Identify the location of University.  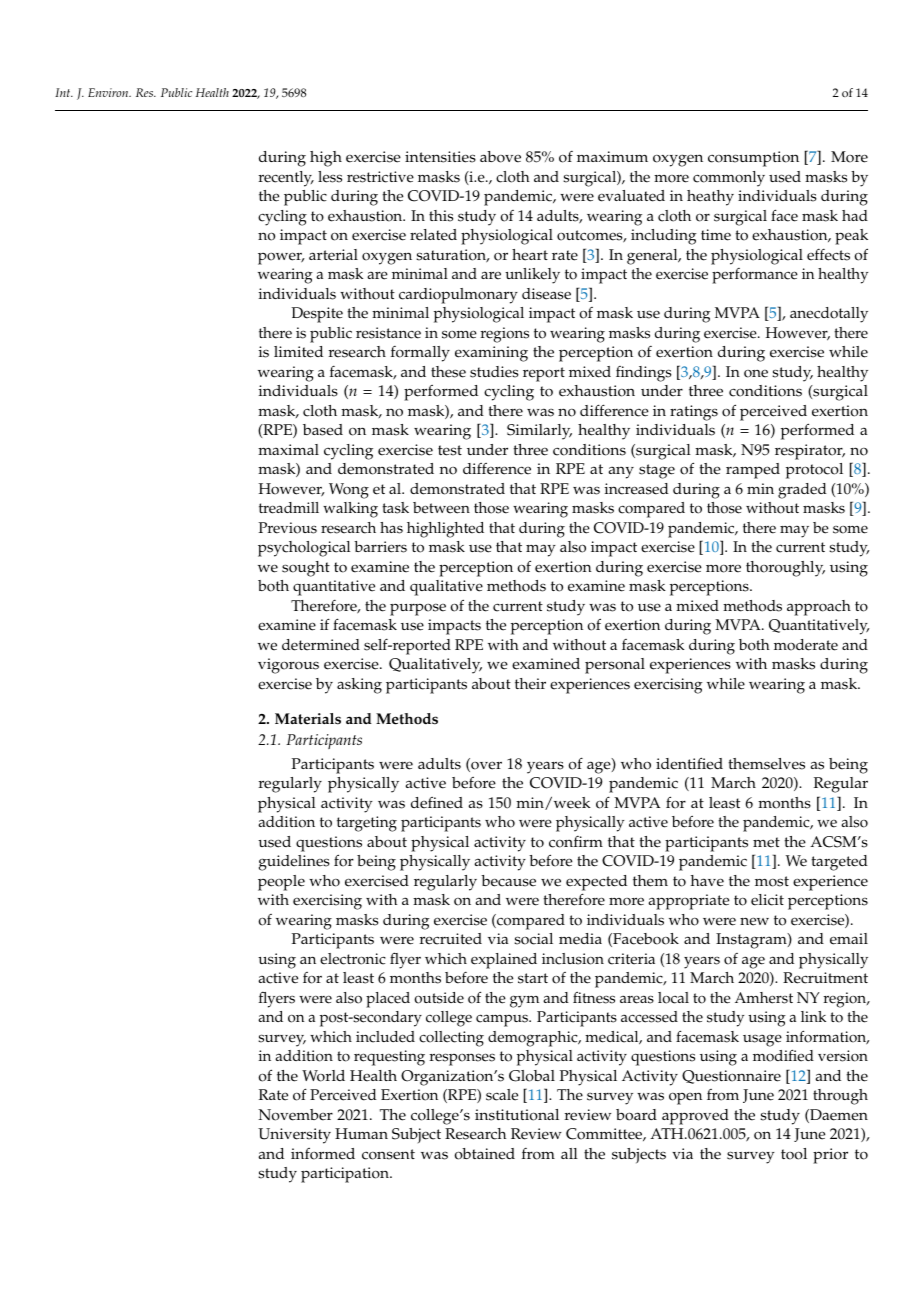
(294, 1136).
